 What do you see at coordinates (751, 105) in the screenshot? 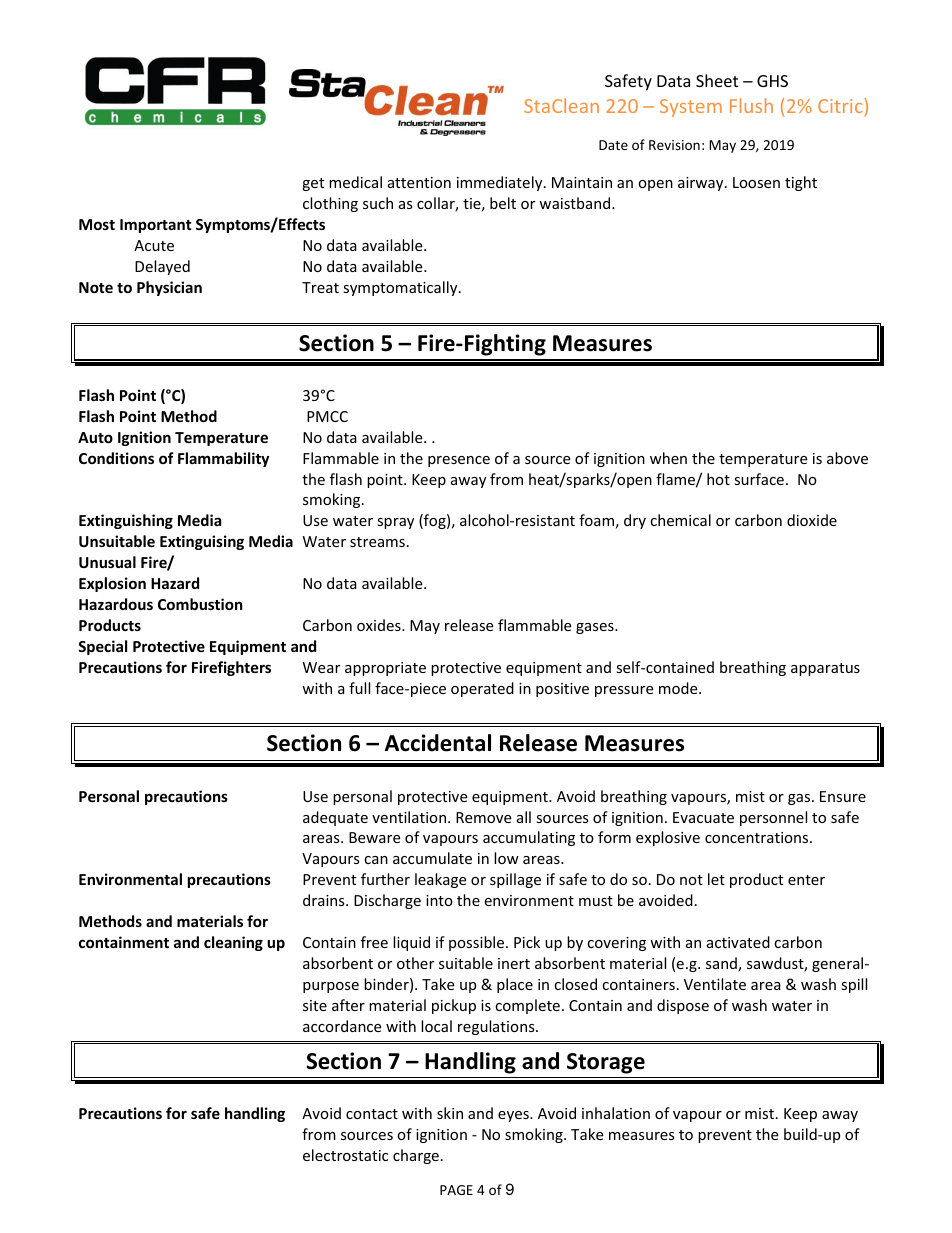
I see `Flush` at bounding box center [751, 105].
